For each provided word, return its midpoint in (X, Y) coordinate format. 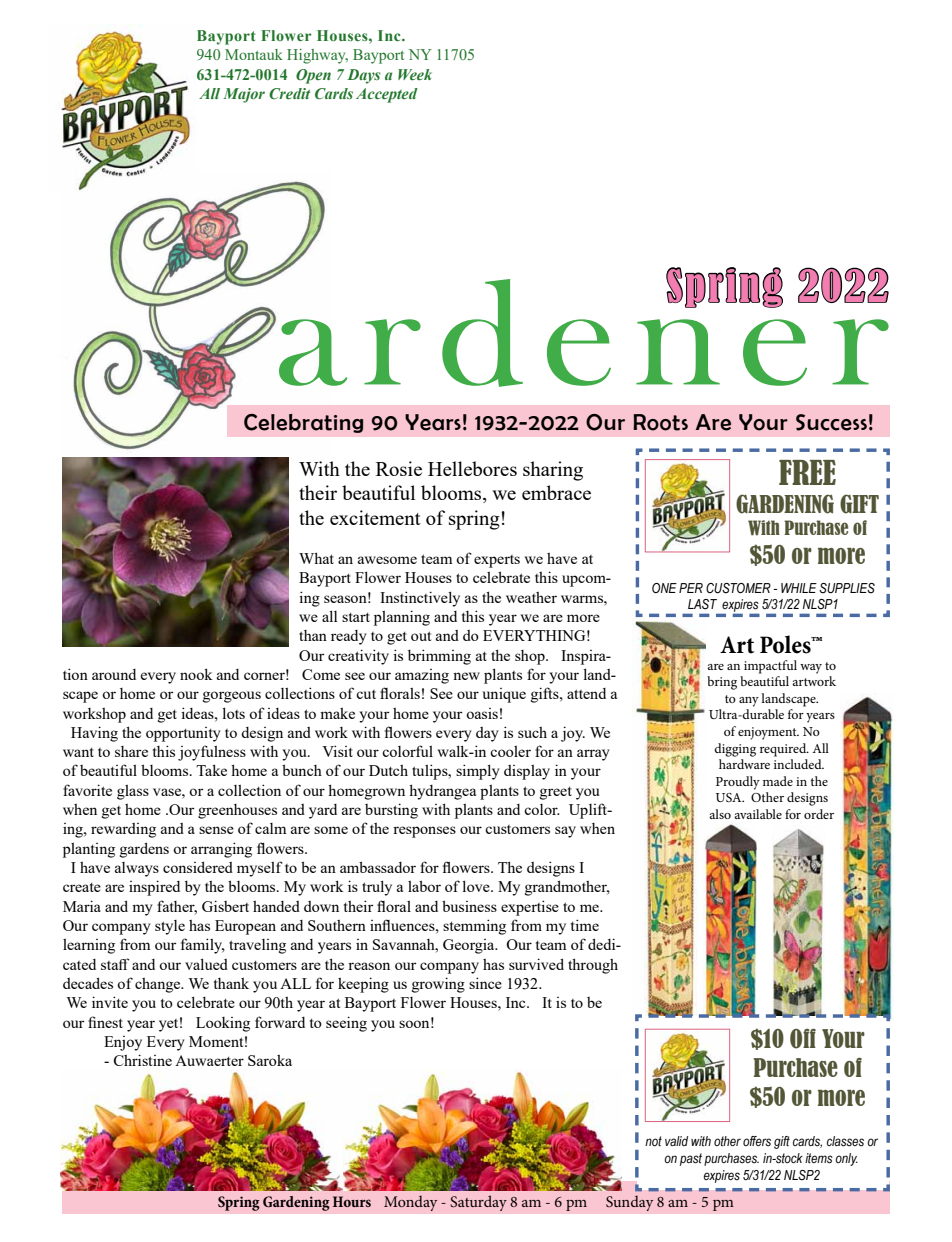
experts (497, 561)
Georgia (470, 946)
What (316, 558)
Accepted (387, 95)
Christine (143, 1060)
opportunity (183, 734)
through (593, 966)
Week (415, 74)
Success (831, 422)
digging (735, 750)
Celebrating (303, 423)
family (203, 946)
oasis (482, 713)
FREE (807, 472)
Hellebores (472, 468)
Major (244, 95)
